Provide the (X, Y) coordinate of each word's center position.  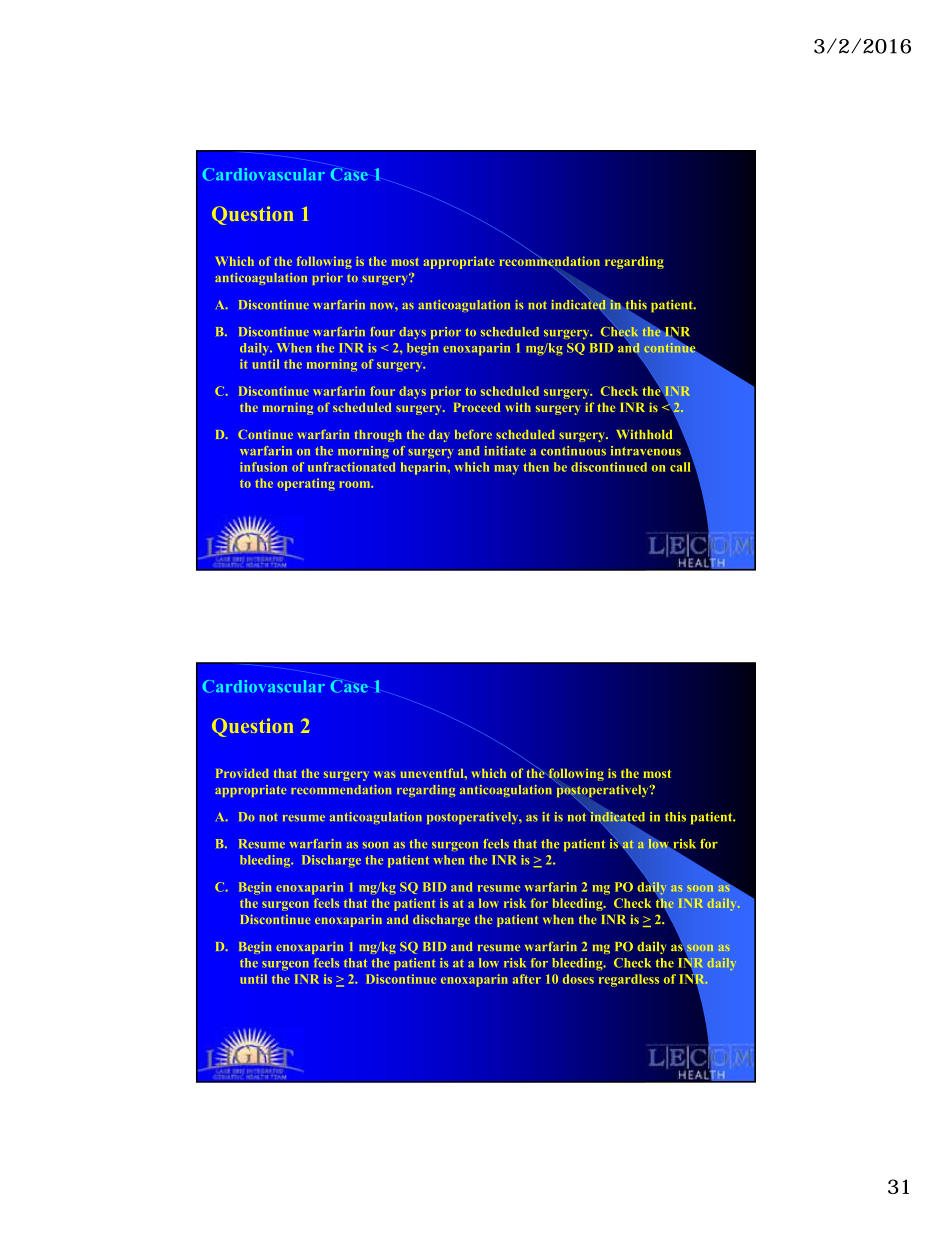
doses (578, 979)
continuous (573, 451)
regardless (629, 980)
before (473, 434)
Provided (242, 773)
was (384, 774)
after (527, 979)
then (536, 467)
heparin (425, 468)
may (506, 470)
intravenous (646, 451)
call (680, 467)
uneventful (433, 773)
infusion (263, 467)
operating (306, 484)
